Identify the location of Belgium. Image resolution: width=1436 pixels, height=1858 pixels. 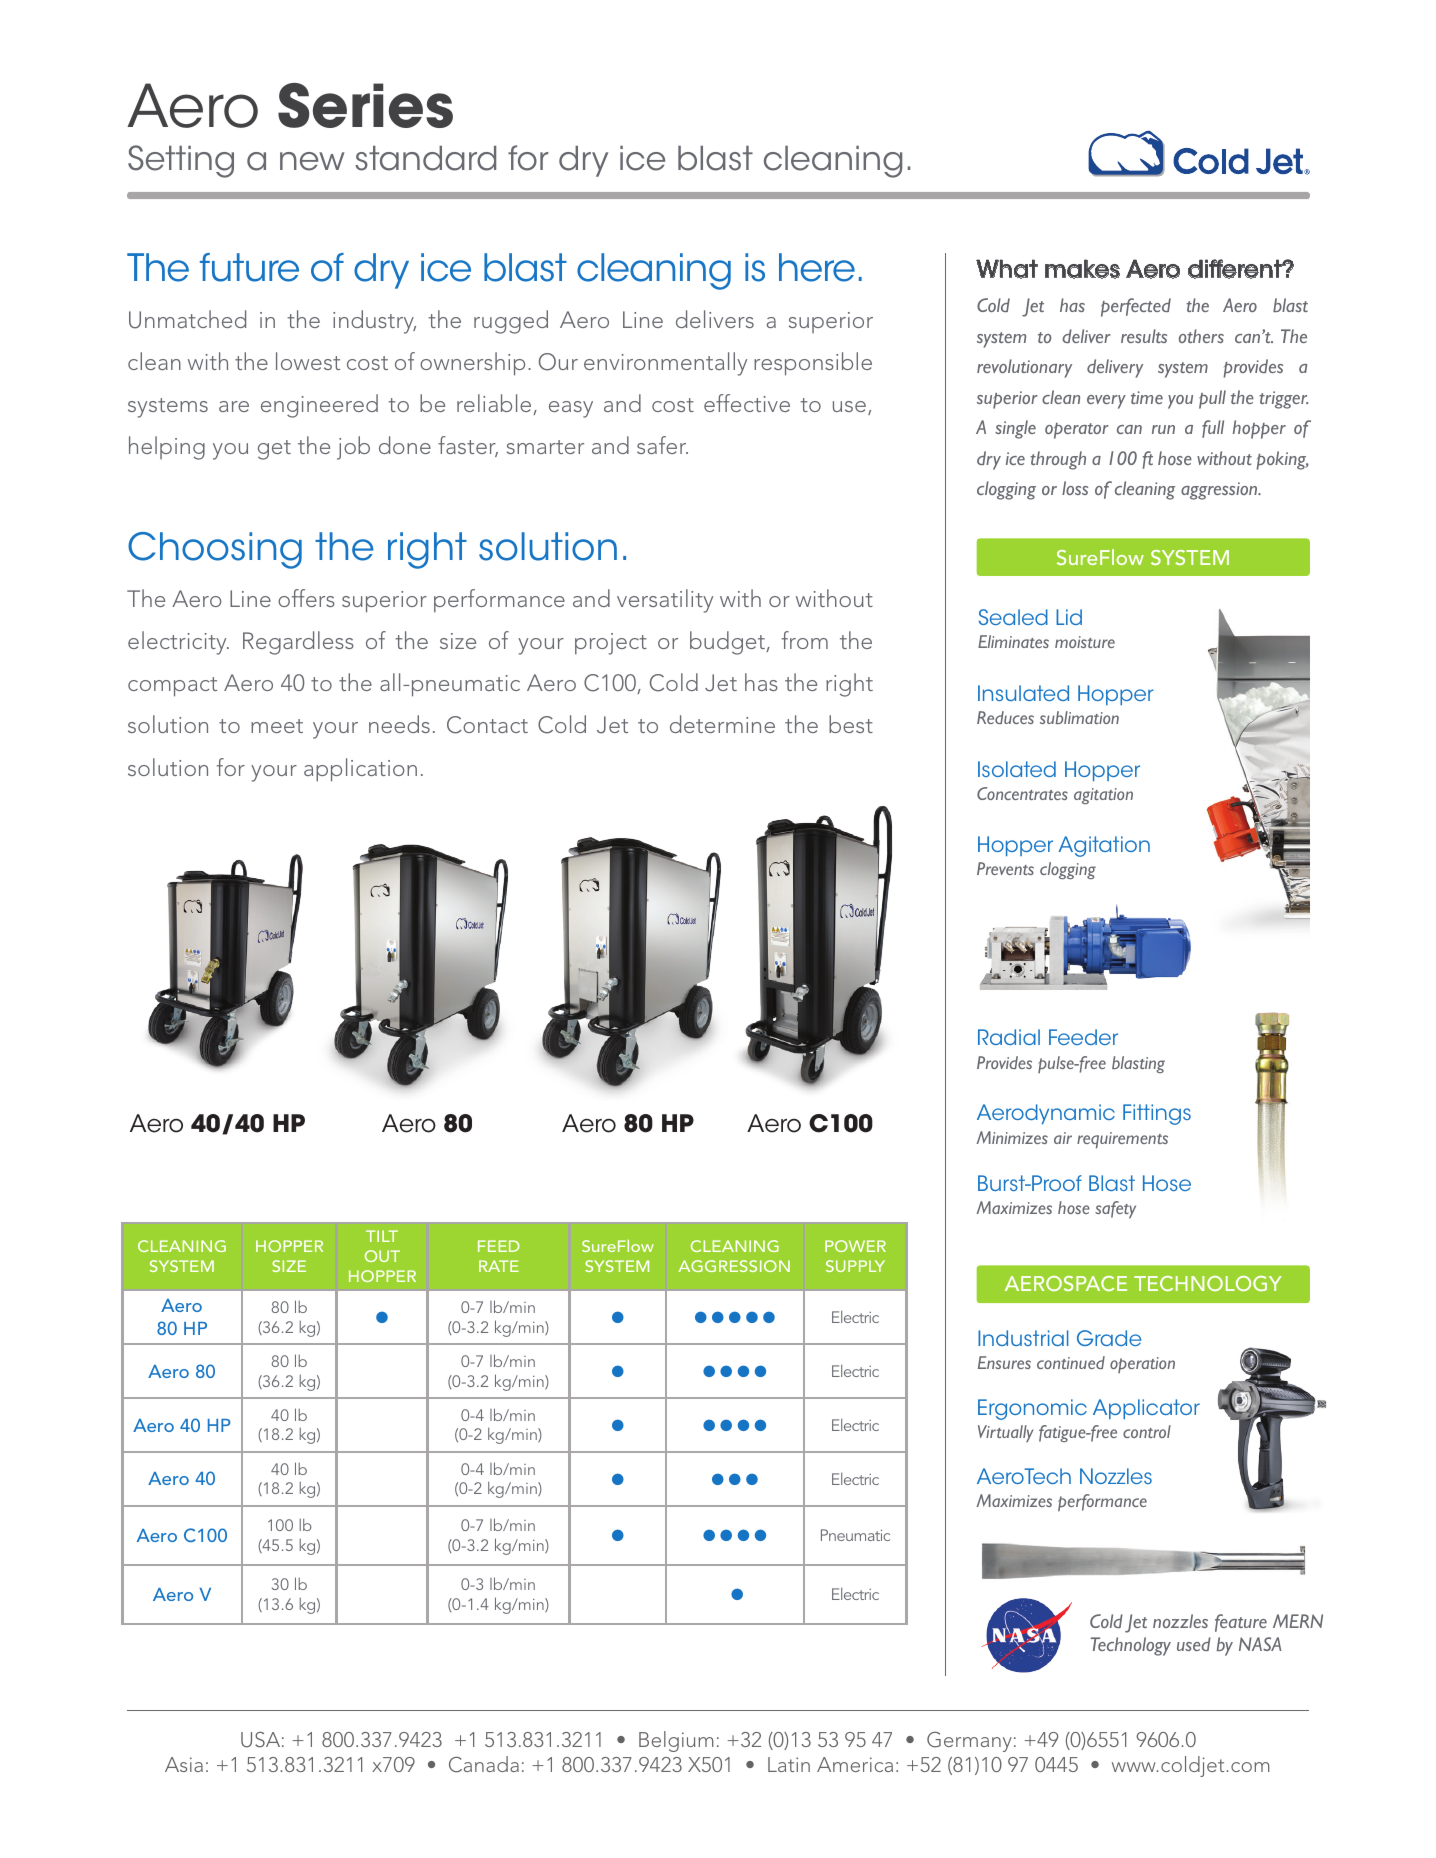
(676, 1741).
